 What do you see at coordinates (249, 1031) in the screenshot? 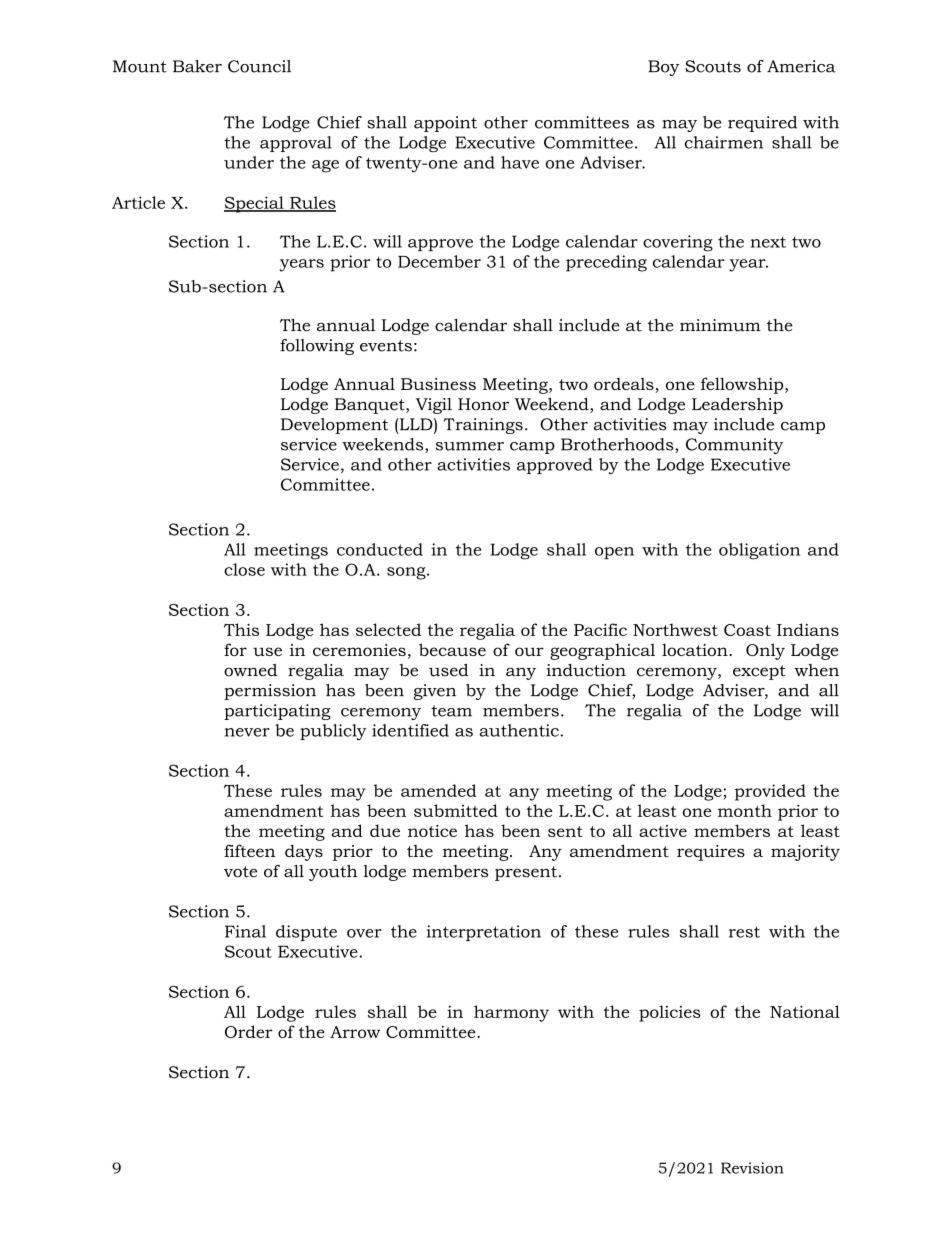
I see `Order` at bounding box center [249, 1031].
